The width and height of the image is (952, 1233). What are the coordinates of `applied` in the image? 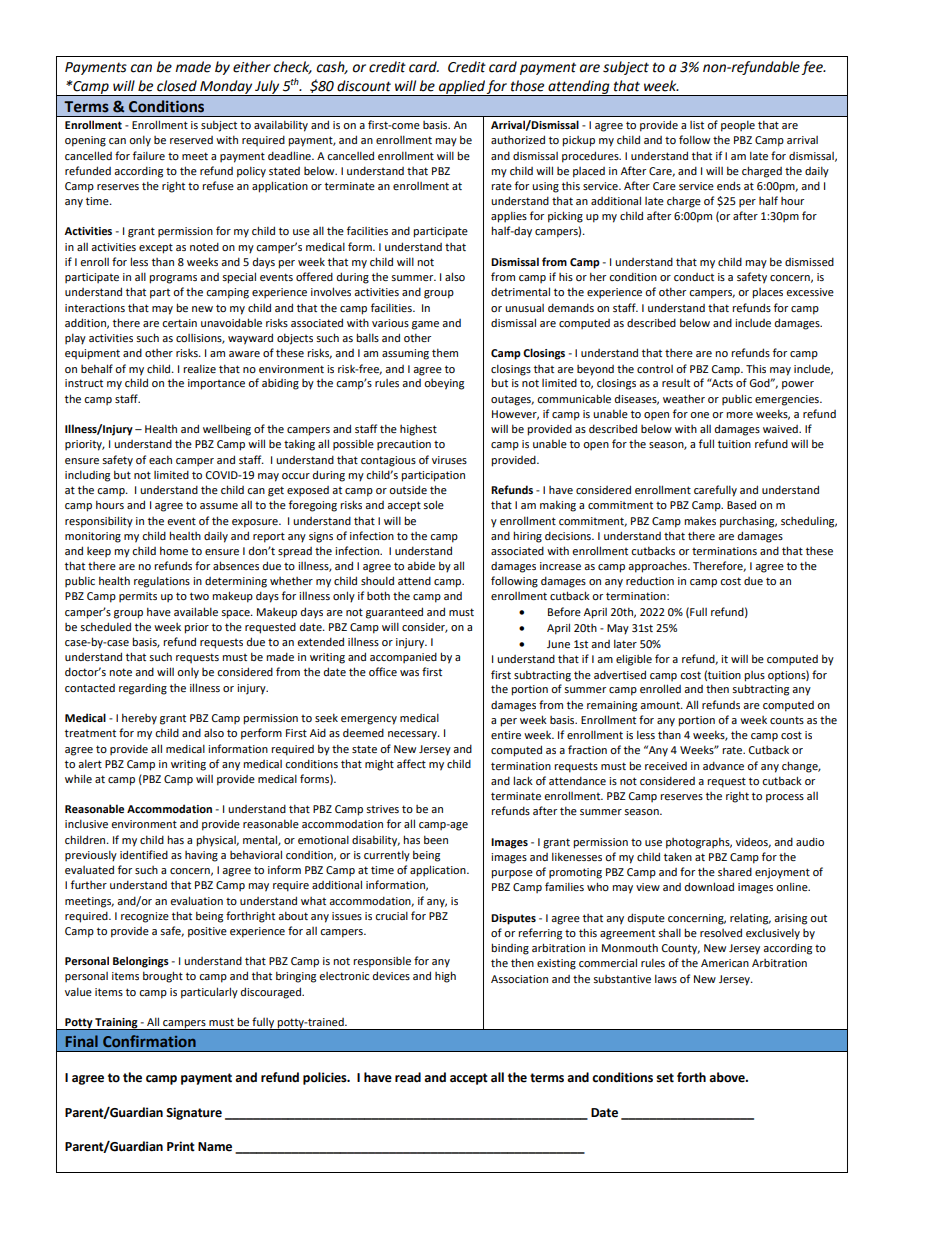 It's located at (462, 88).
